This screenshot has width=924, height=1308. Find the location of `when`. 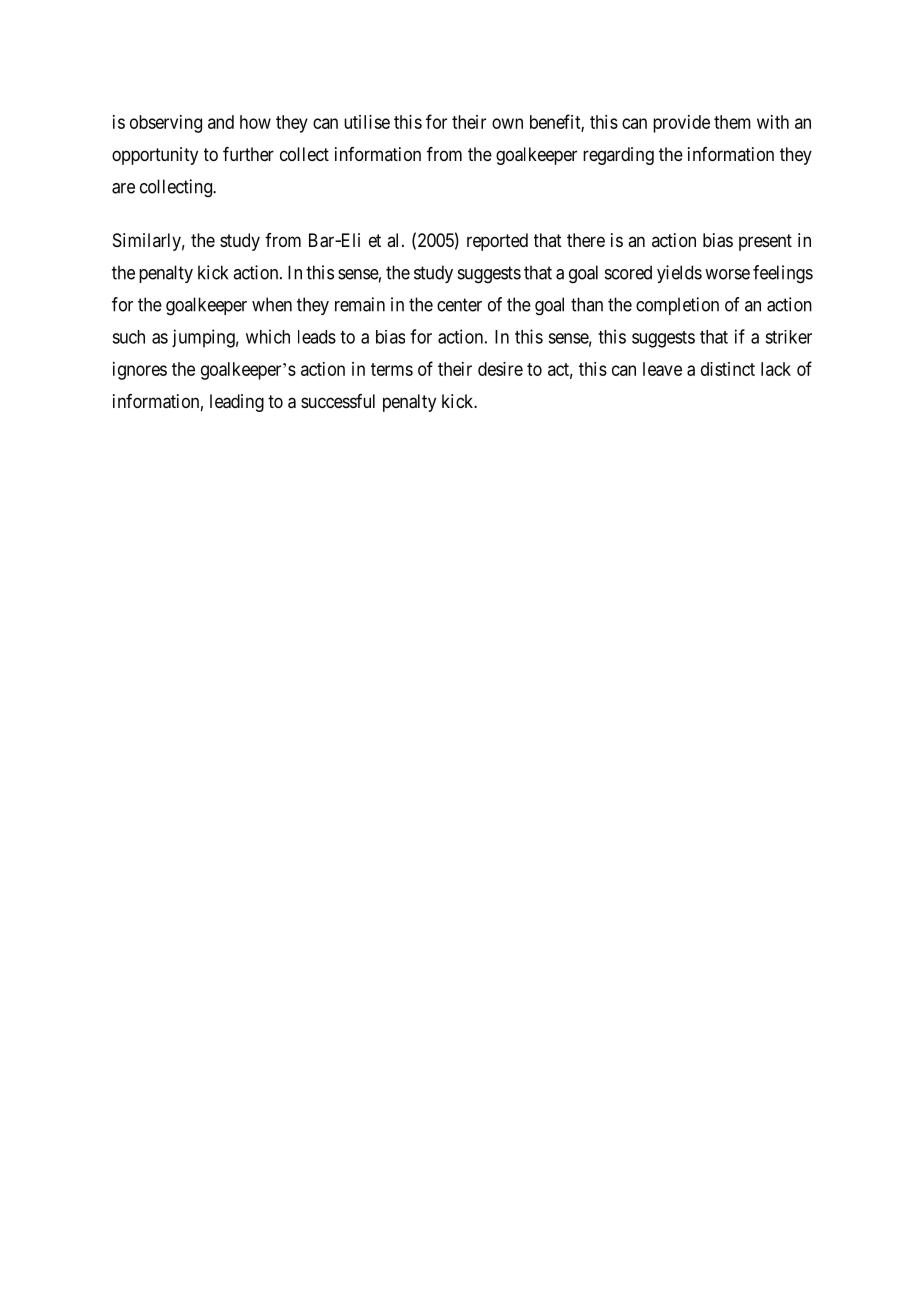

when is located at coordinates (272, 304).
